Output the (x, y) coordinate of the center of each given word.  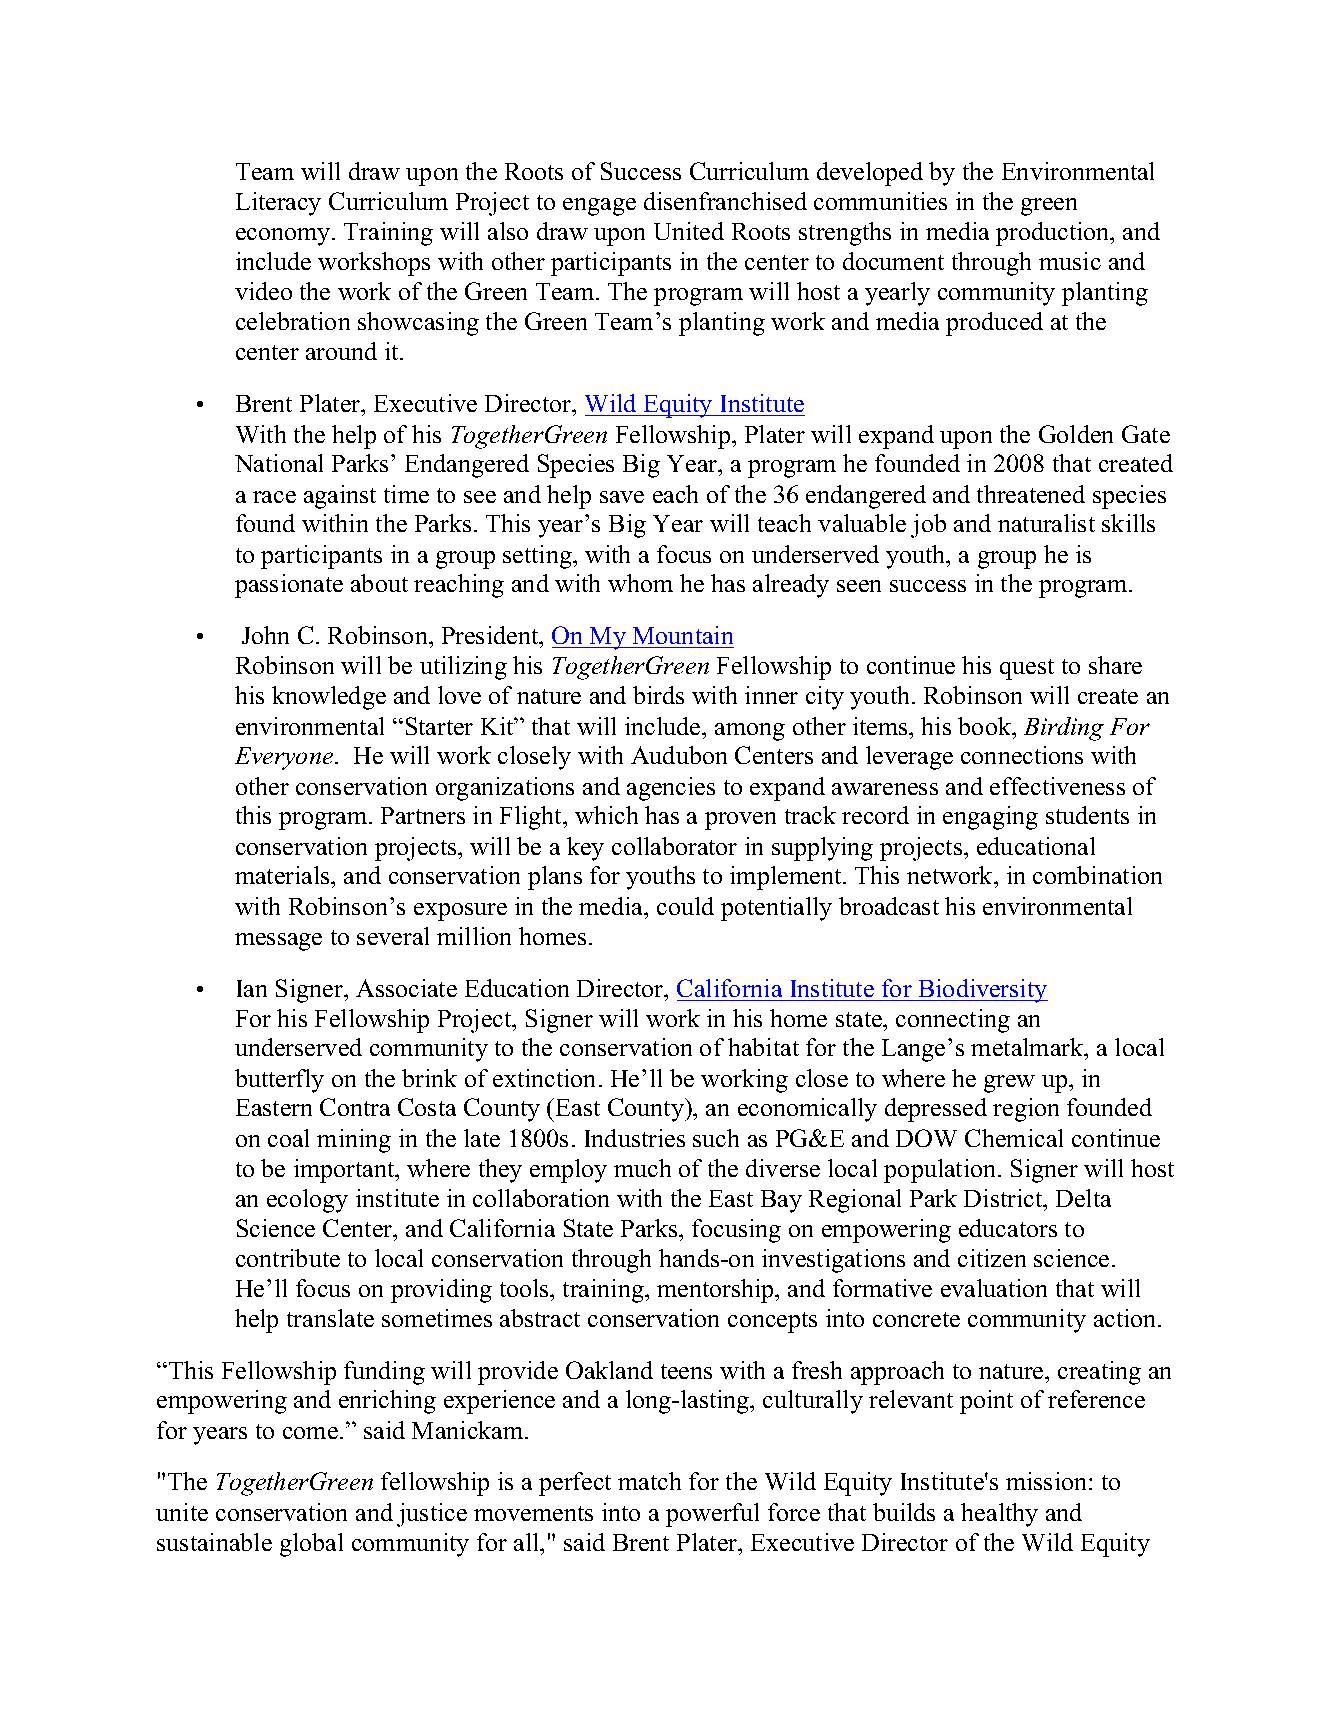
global (311, 1545)
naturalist (1046, 523)
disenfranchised (725, 201)
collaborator (674, 846)
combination (1097, 875)
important (345, 1171)
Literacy (278, 204)
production (1054, 234)
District (1004, 1198)
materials (283, 875)
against (340, 497)
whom (640, 583)
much (642, 1168)
